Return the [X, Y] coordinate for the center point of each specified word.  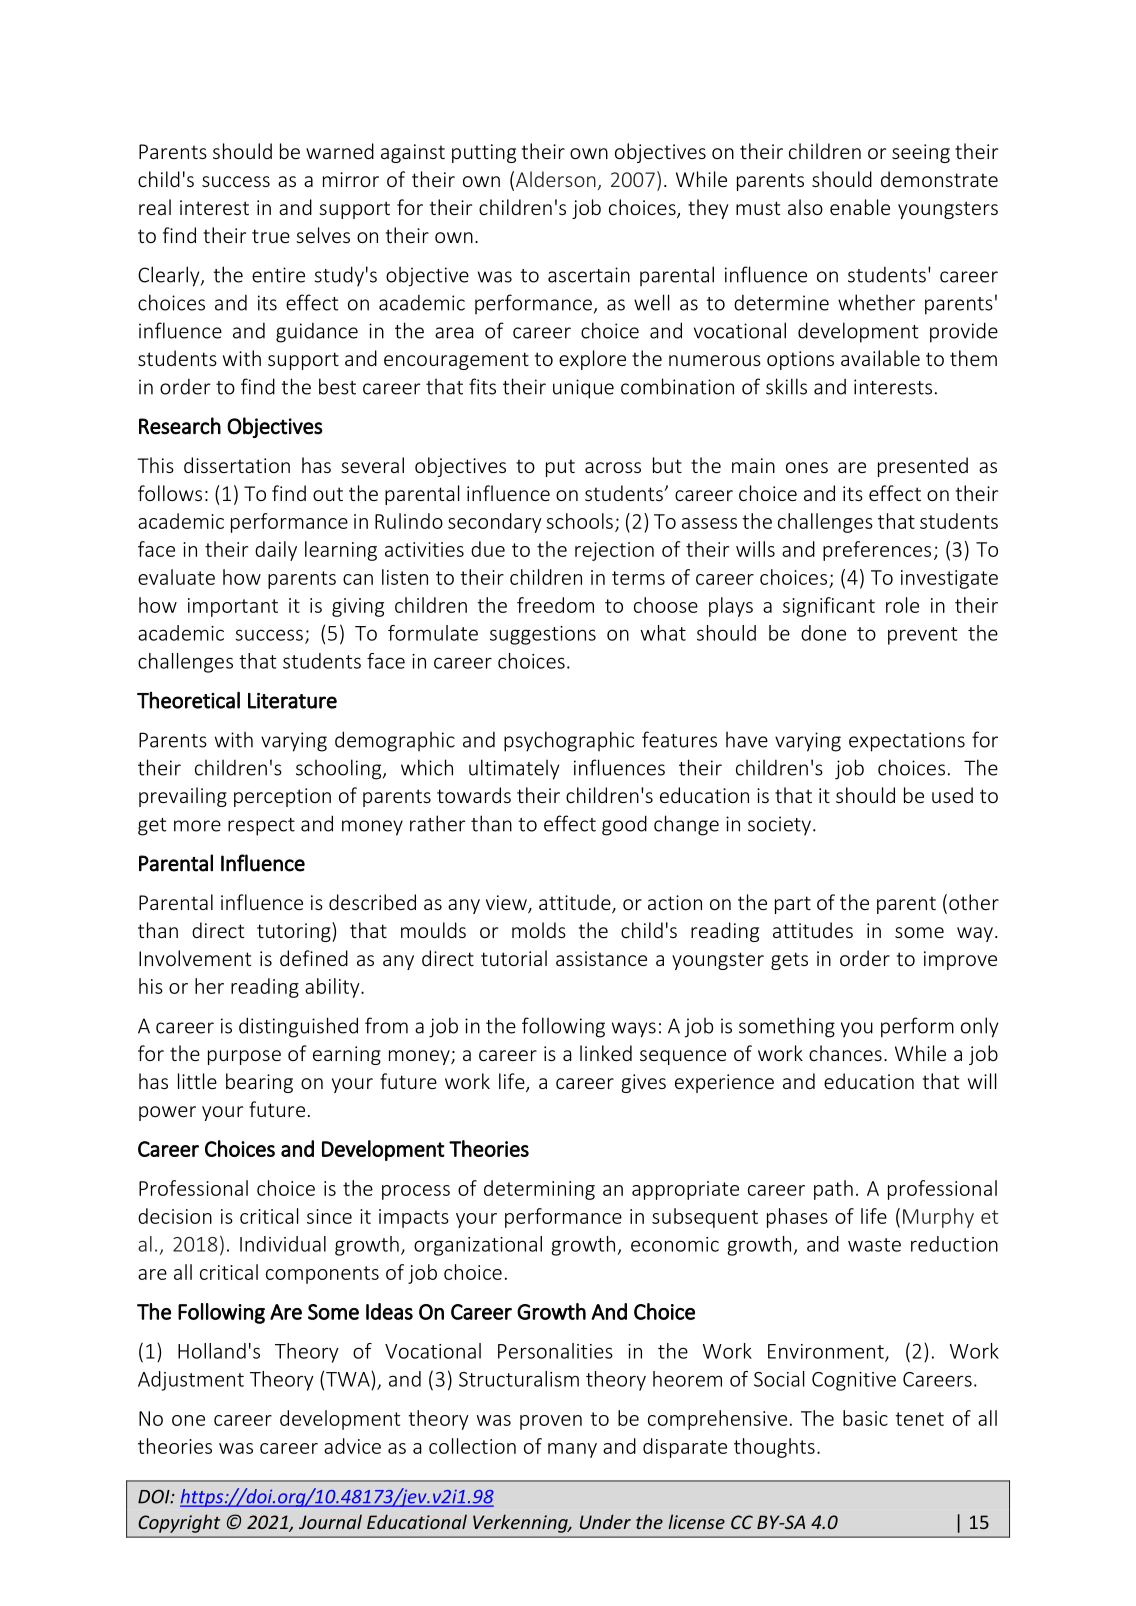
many [572, 1450]
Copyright [179, 1523]
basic [865, 1418]
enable [860, 207]
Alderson [556, 179]
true [271, 236]
